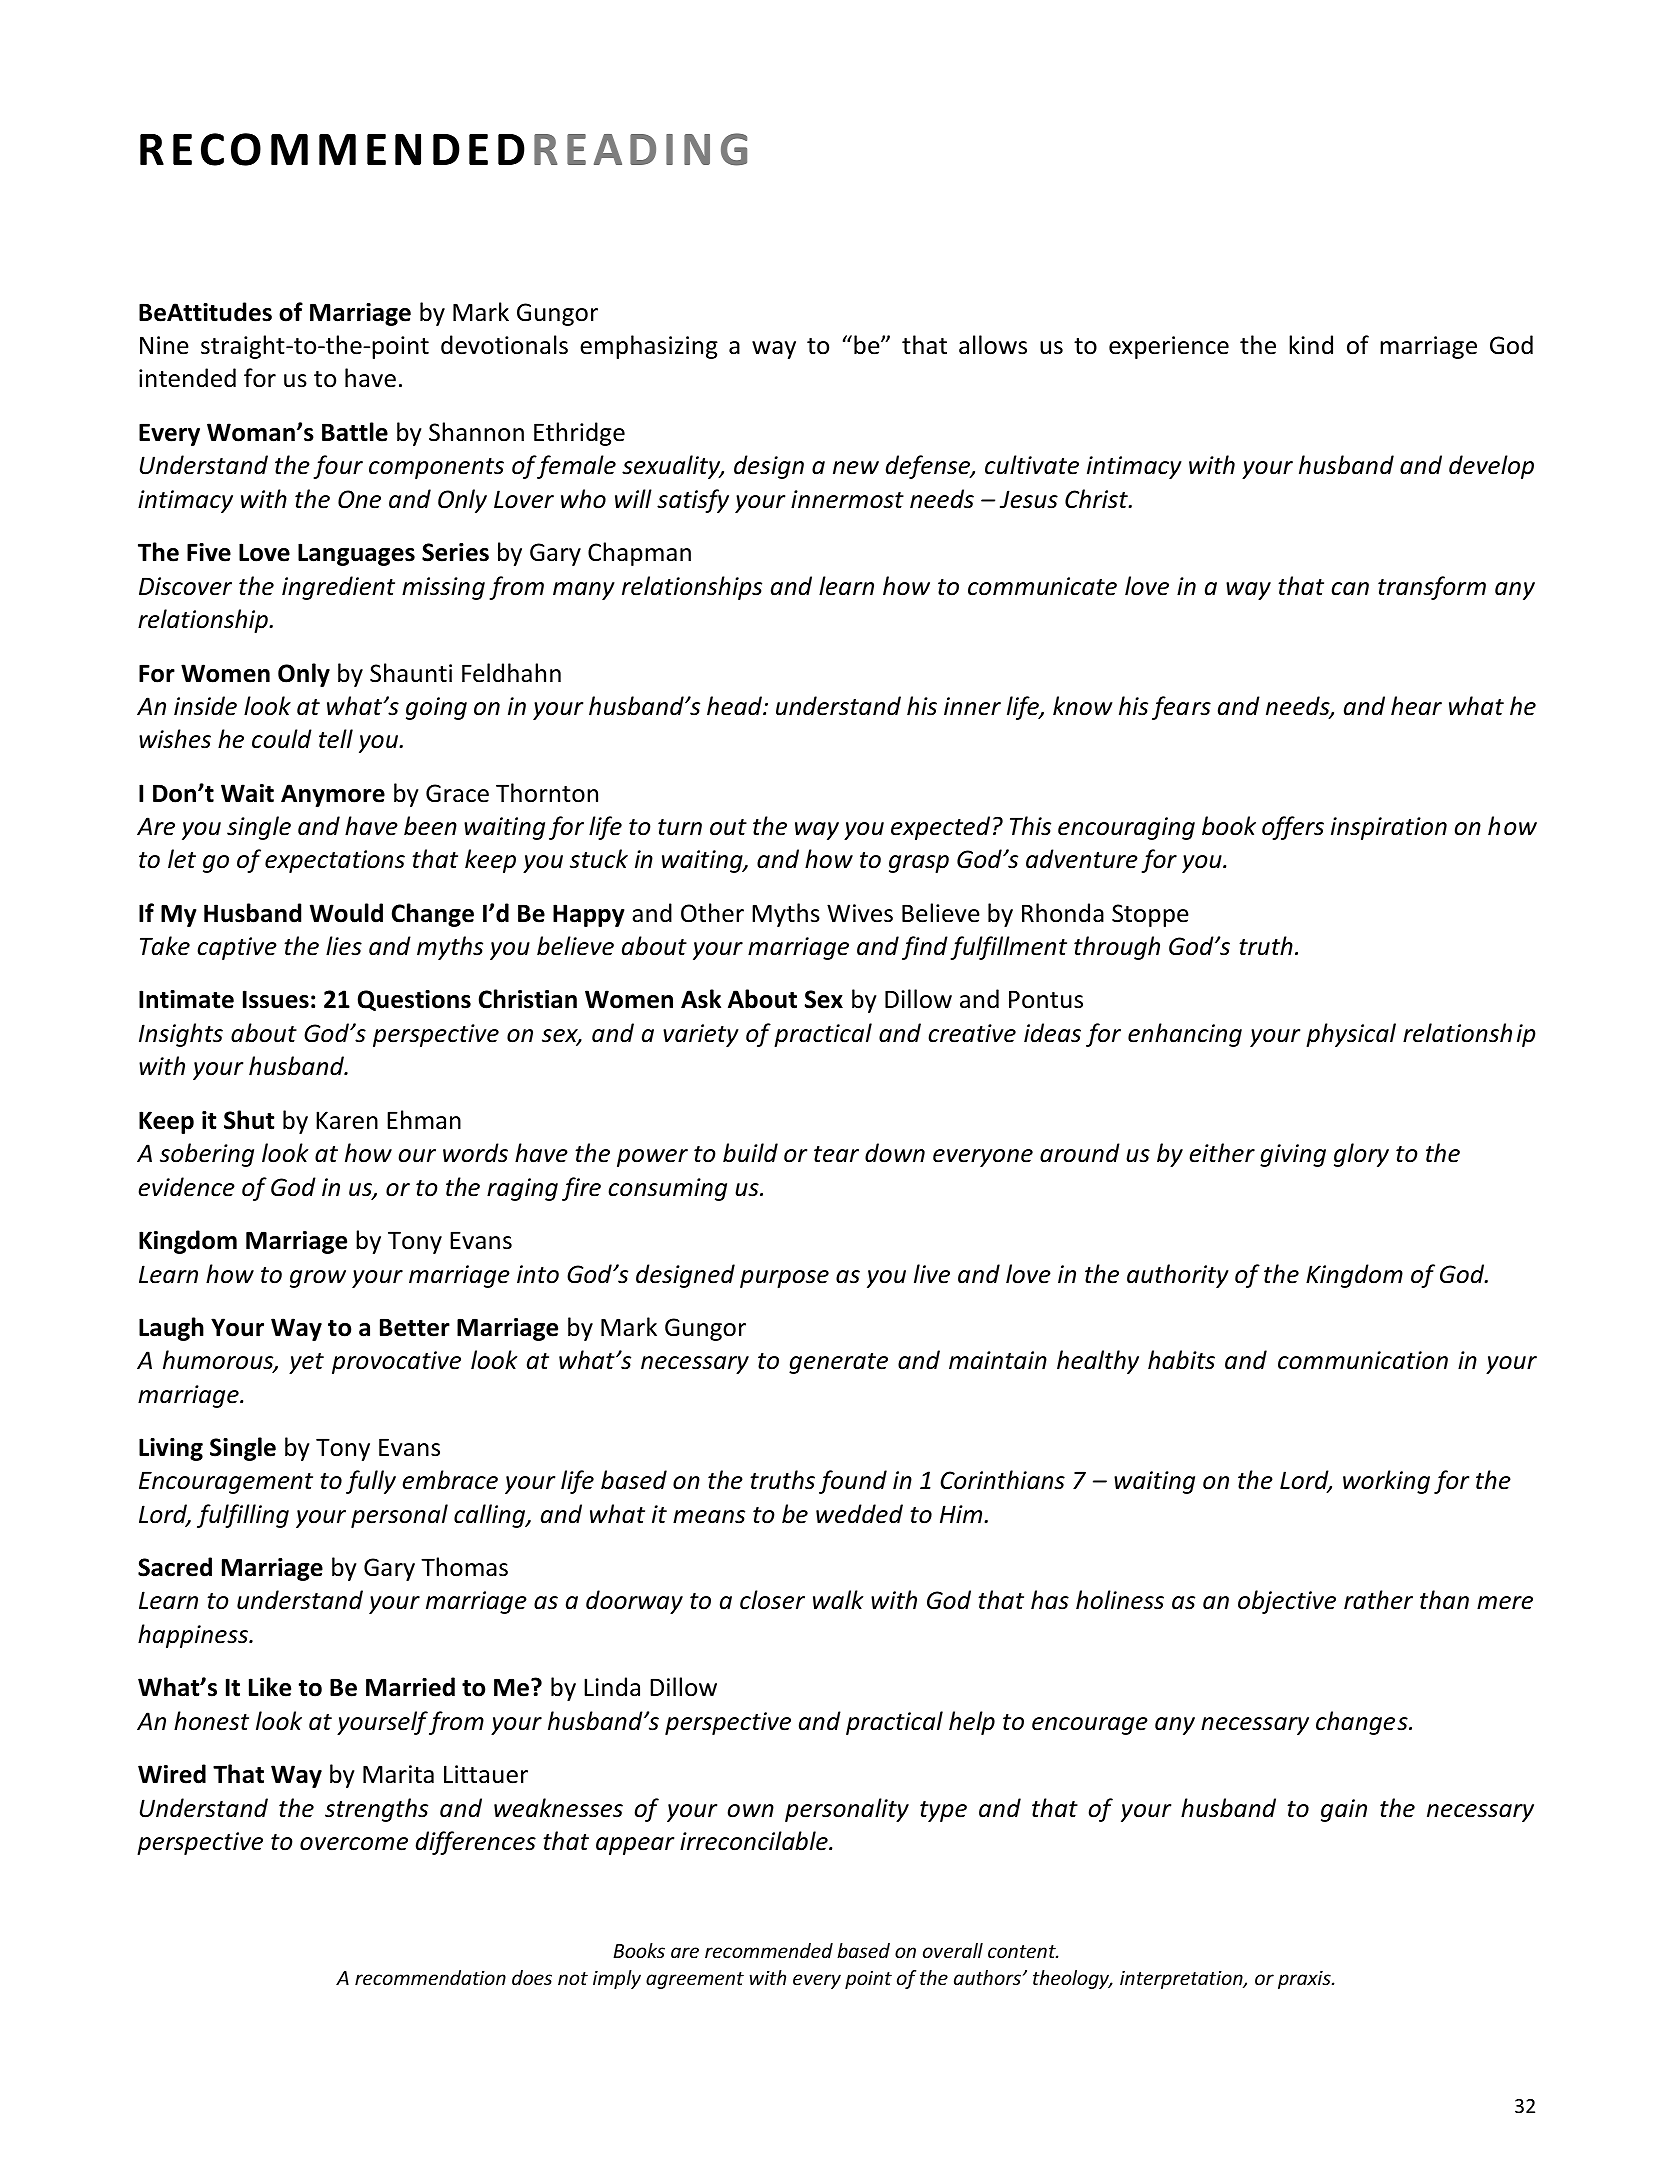 This screenshot has width=1674, height=2166. I want to click on recommendation, so click(430, 1977).
